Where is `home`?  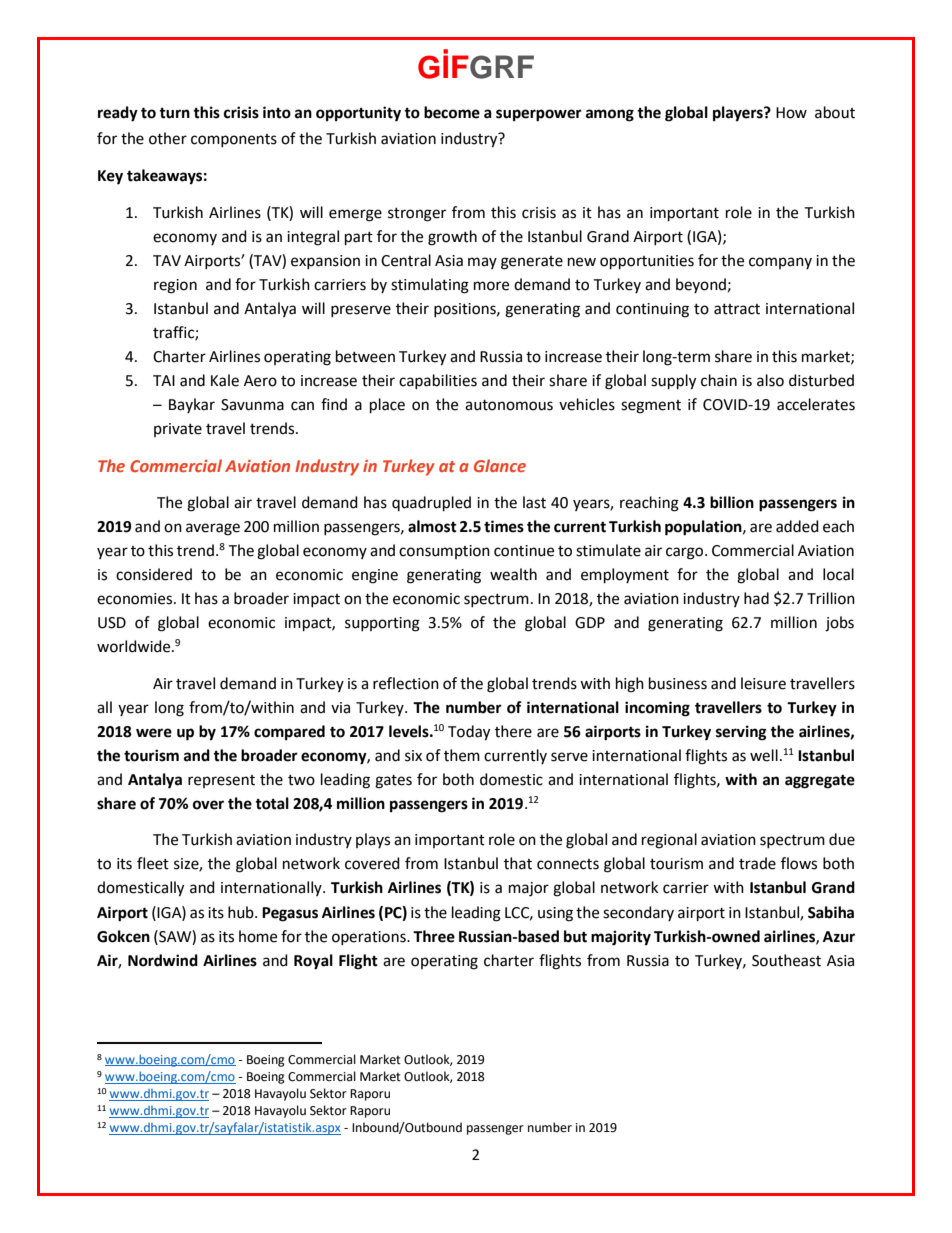 home is located at coordinates (258, 936).
